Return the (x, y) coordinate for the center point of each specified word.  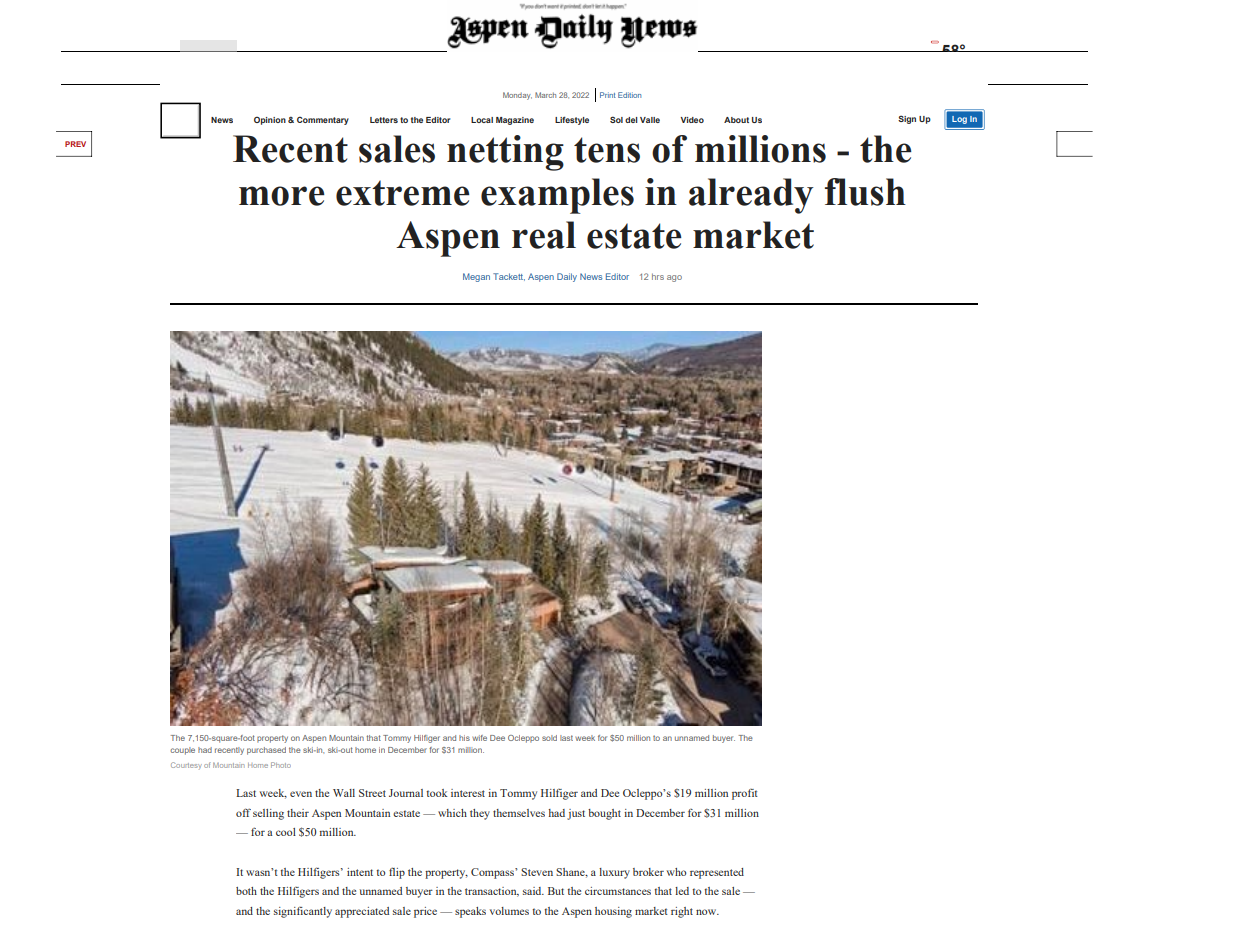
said (533, 891)
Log (959, 120)
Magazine (515, 121)
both (246, 891)
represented (717, 873)
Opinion (270, 121)
